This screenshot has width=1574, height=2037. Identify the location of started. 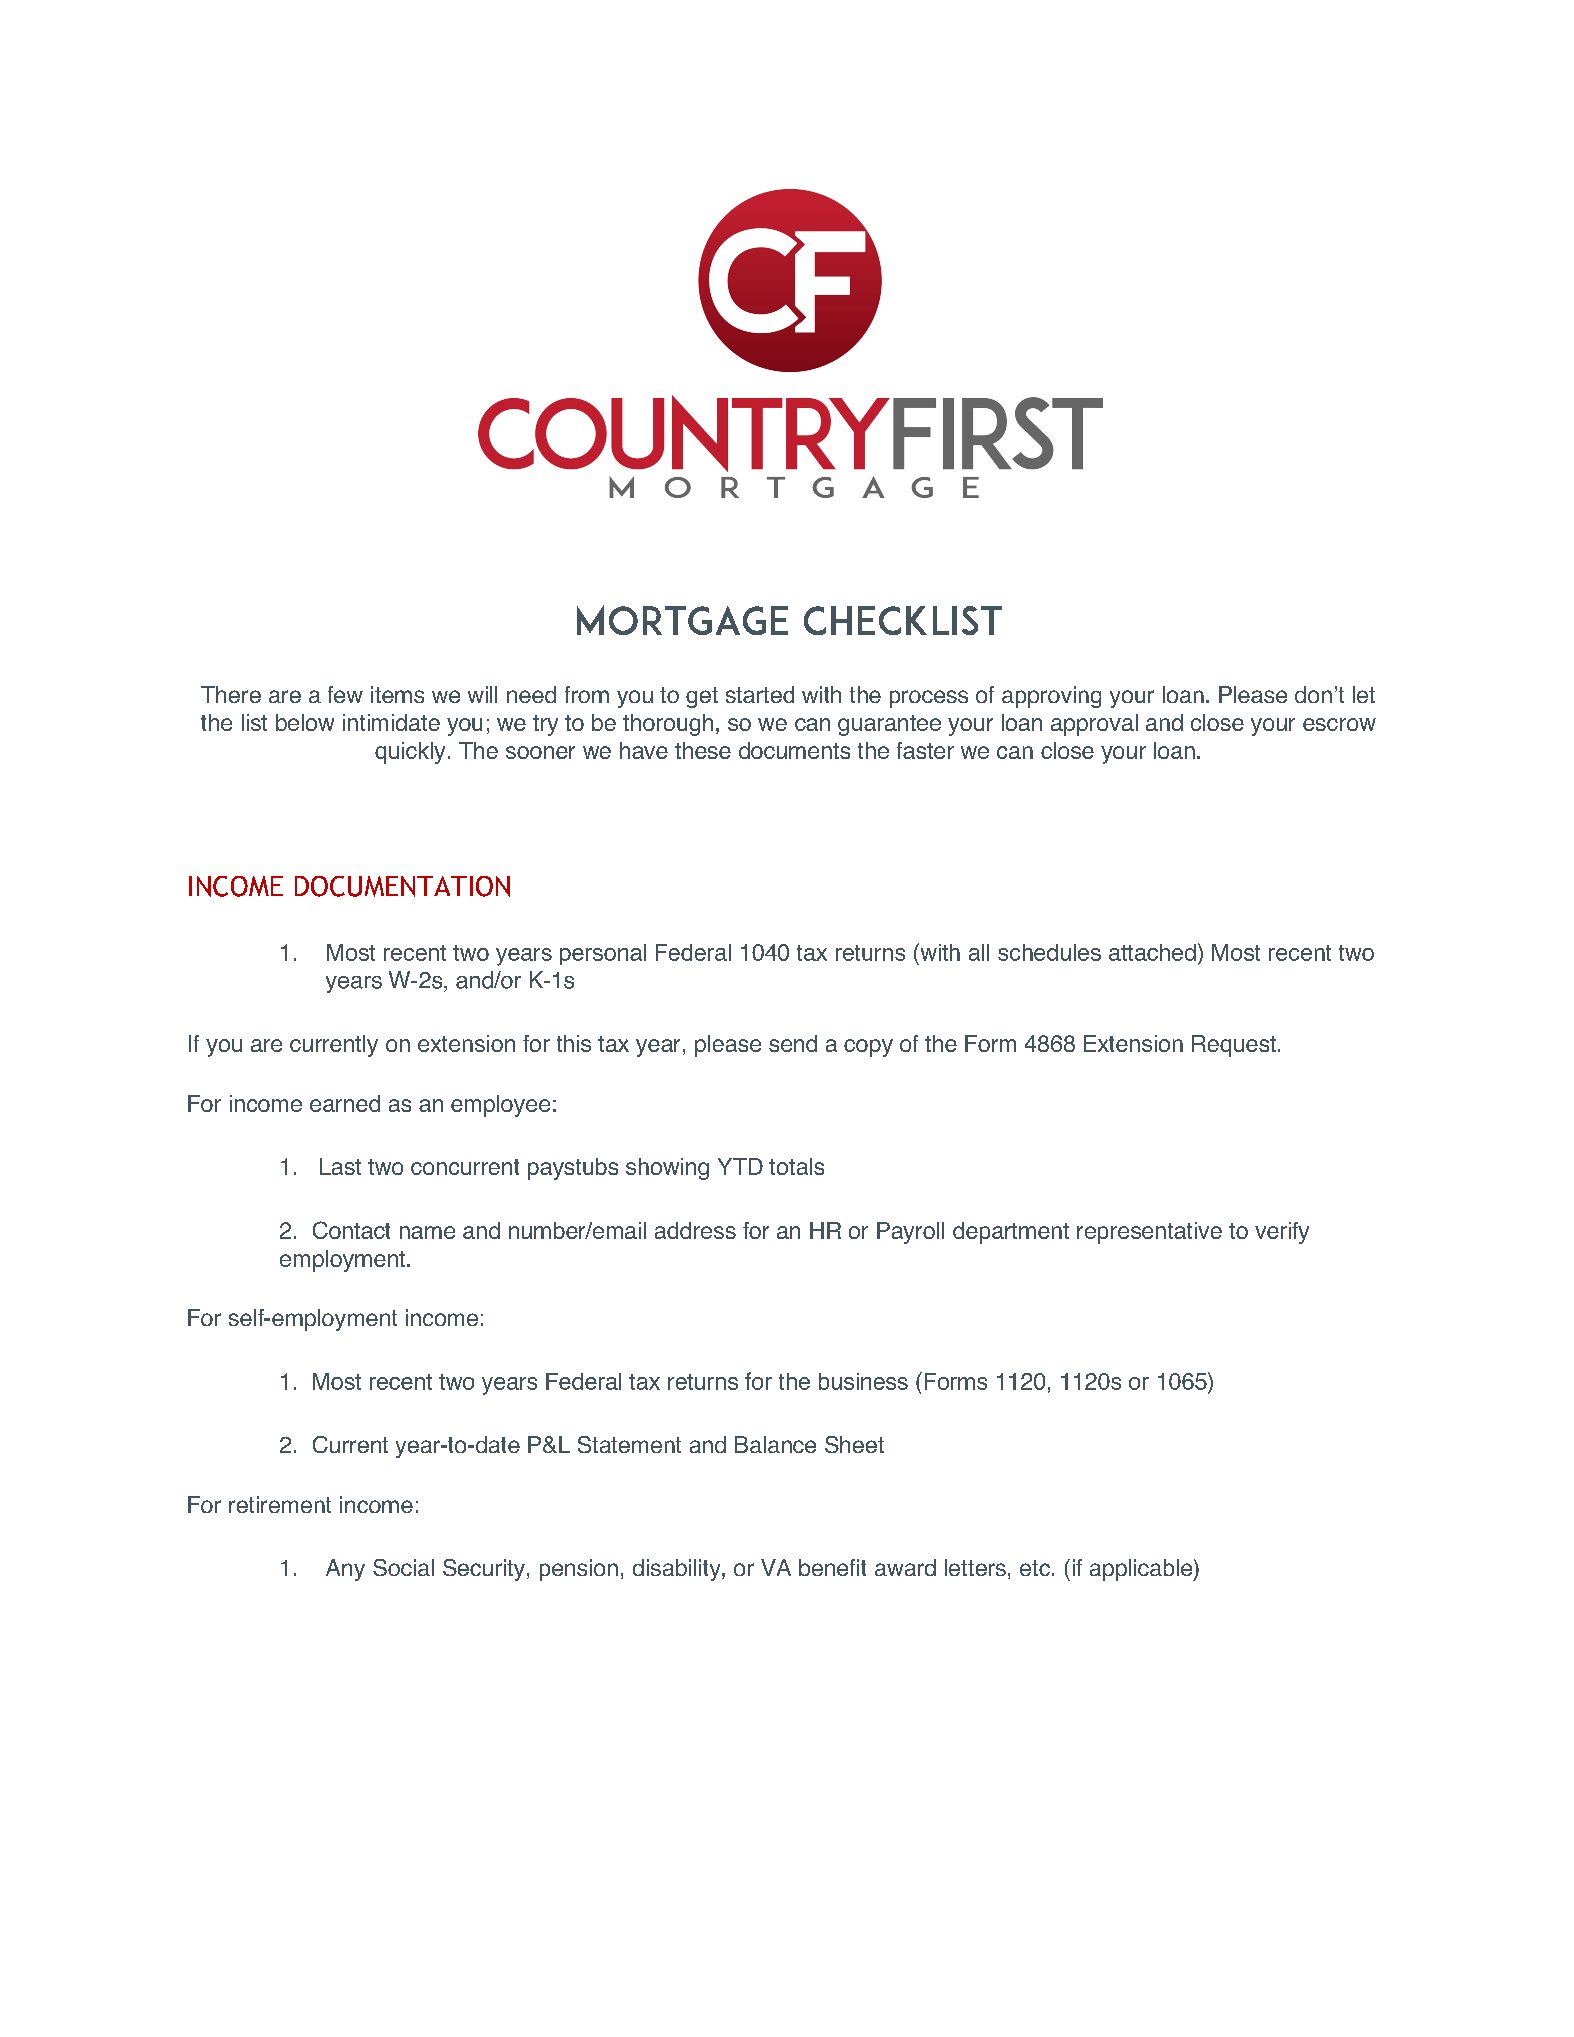
(760, 694).
